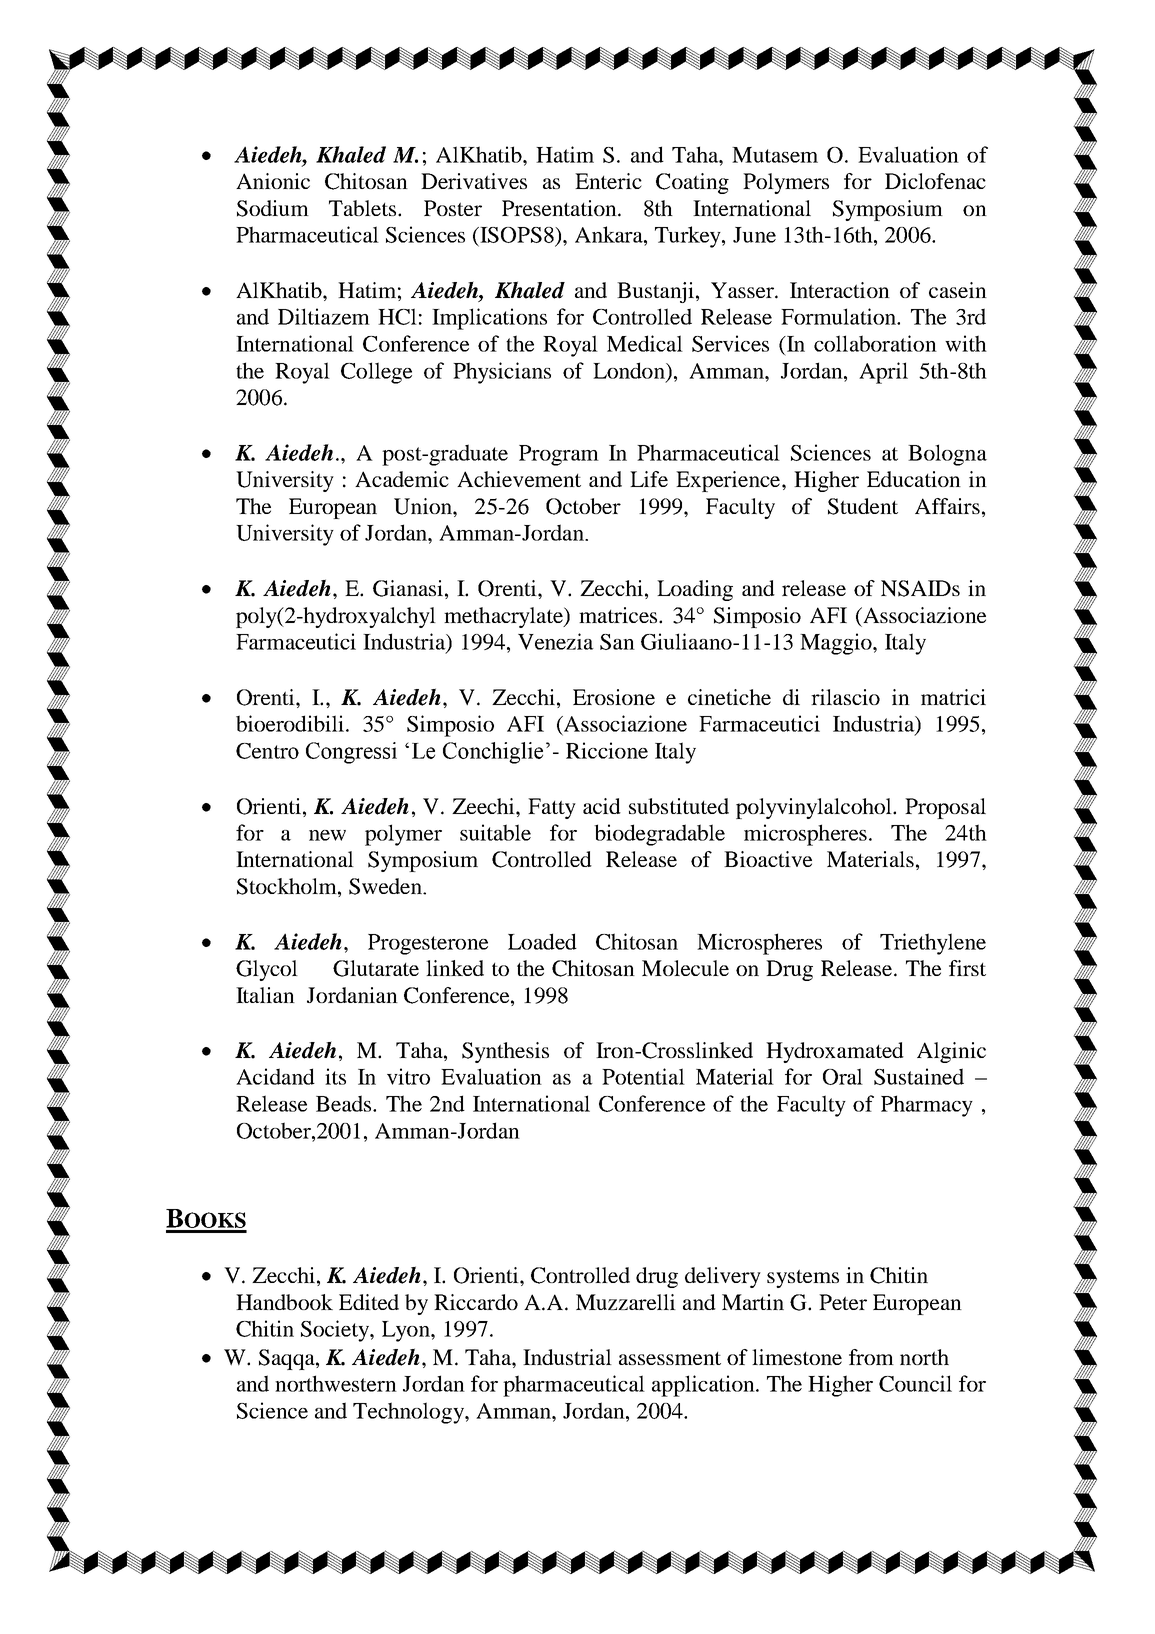  Describe the element at coordinates (369, 1302) in the screenshot. I see `Edited` at that location.
